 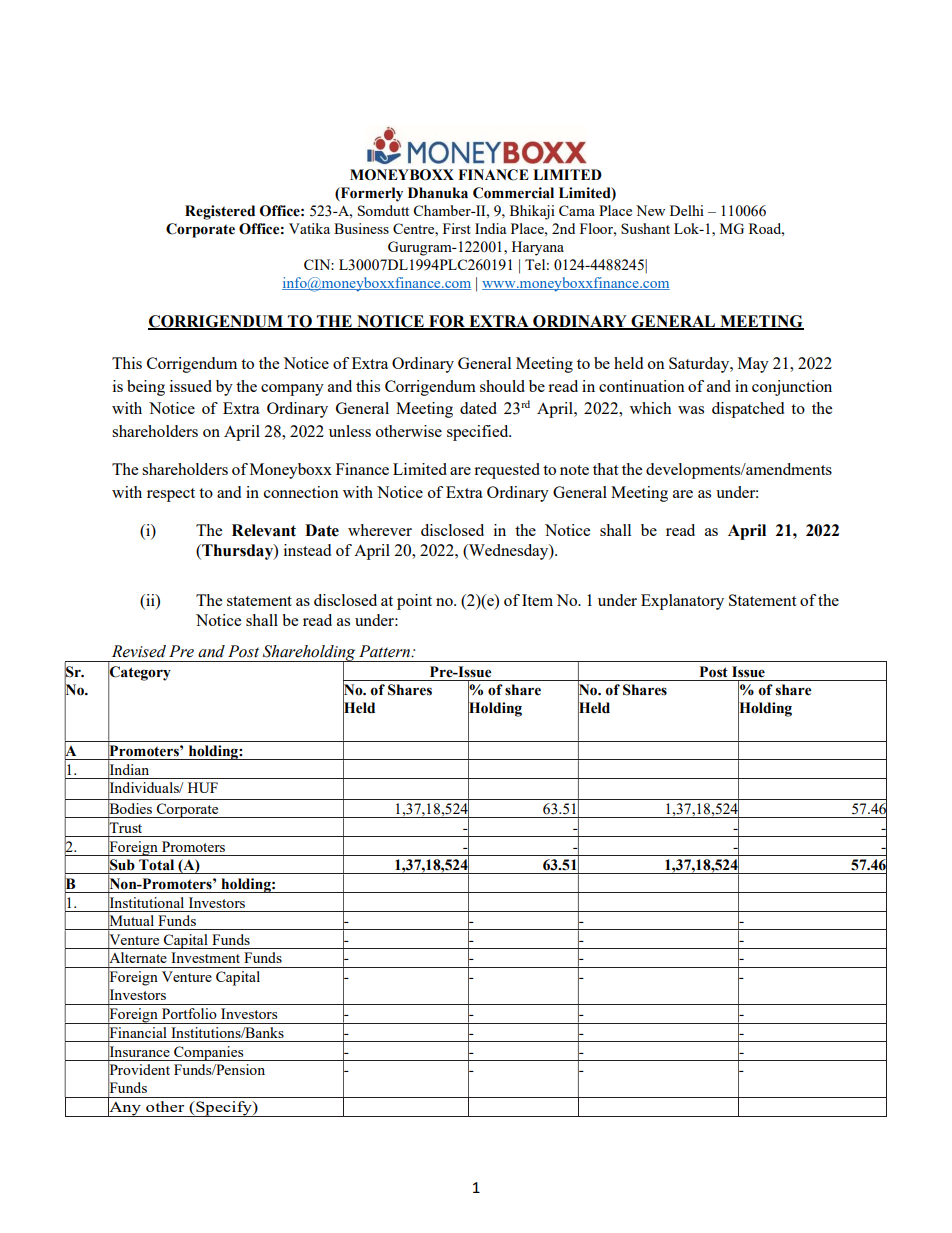 What do you see at coordinates (146, 388) in the screenshot?
I see `being` at bounding box center [146, 388].
